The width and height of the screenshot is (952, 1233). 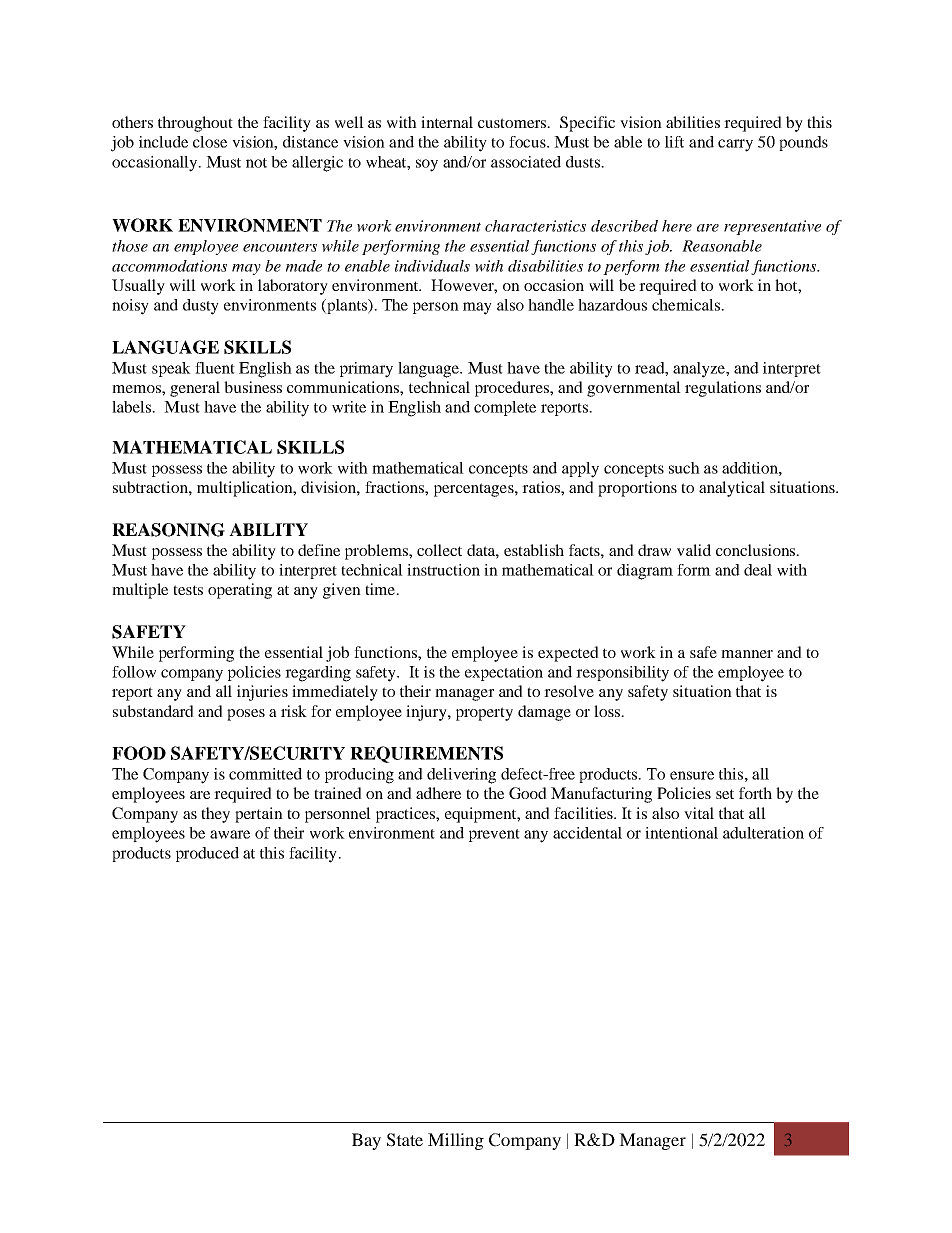 What do you see at coordinates (215, 368) in the screenshot?
I see `fluent` at bounding box center [215, 368].
